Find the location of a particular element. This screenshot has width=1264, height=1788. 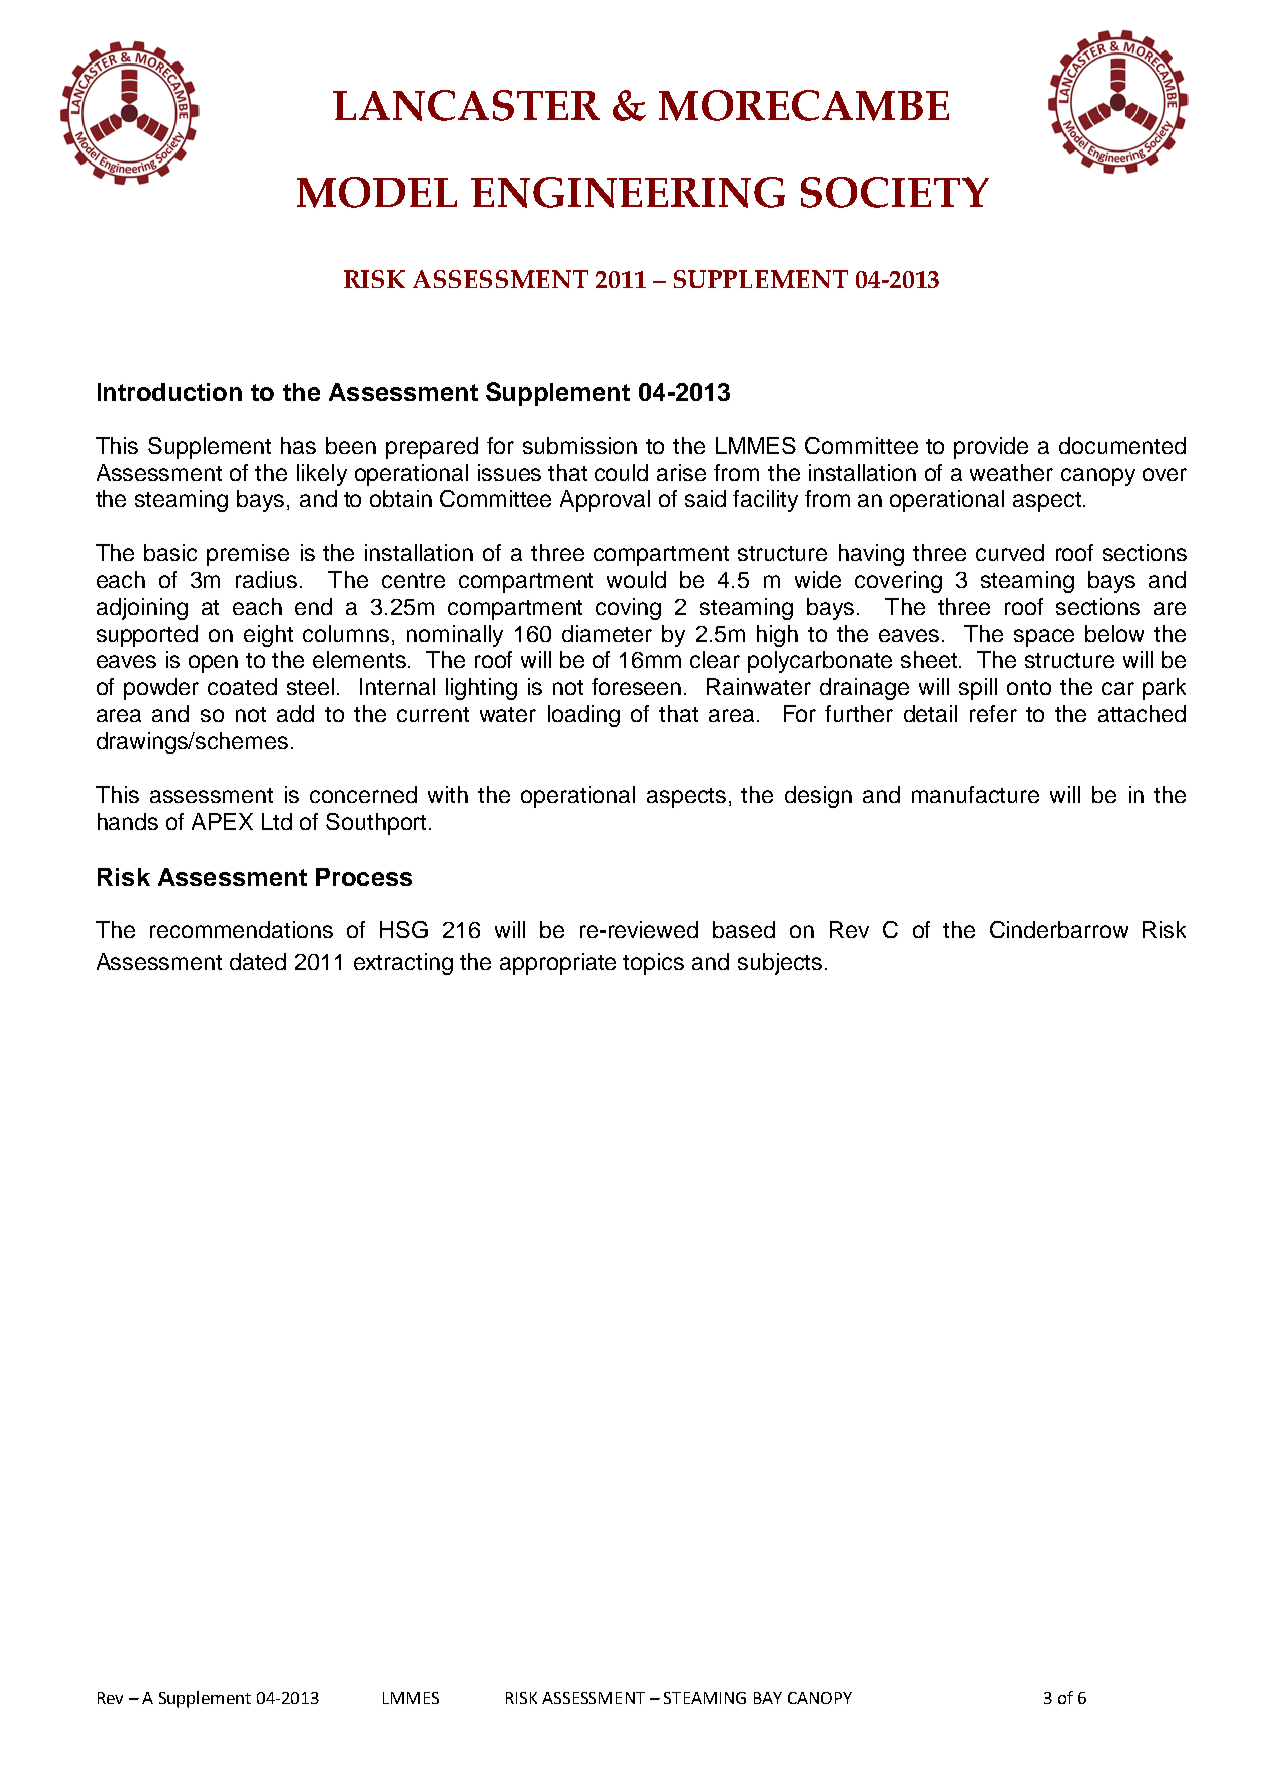

MODEL is located at coordinates (377, 192).
